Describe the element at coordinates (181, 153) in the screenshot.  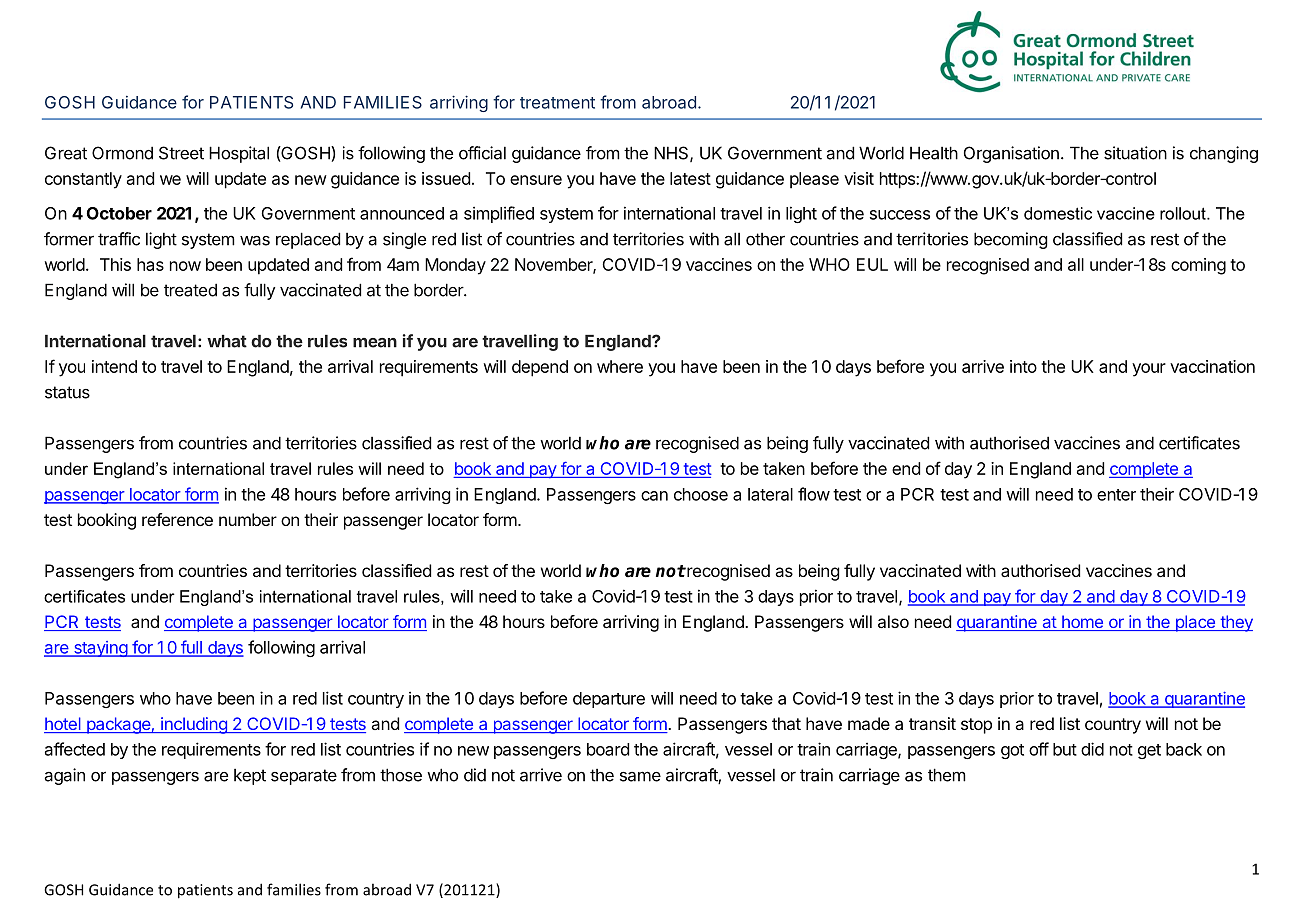
I see `Street` at that location.
